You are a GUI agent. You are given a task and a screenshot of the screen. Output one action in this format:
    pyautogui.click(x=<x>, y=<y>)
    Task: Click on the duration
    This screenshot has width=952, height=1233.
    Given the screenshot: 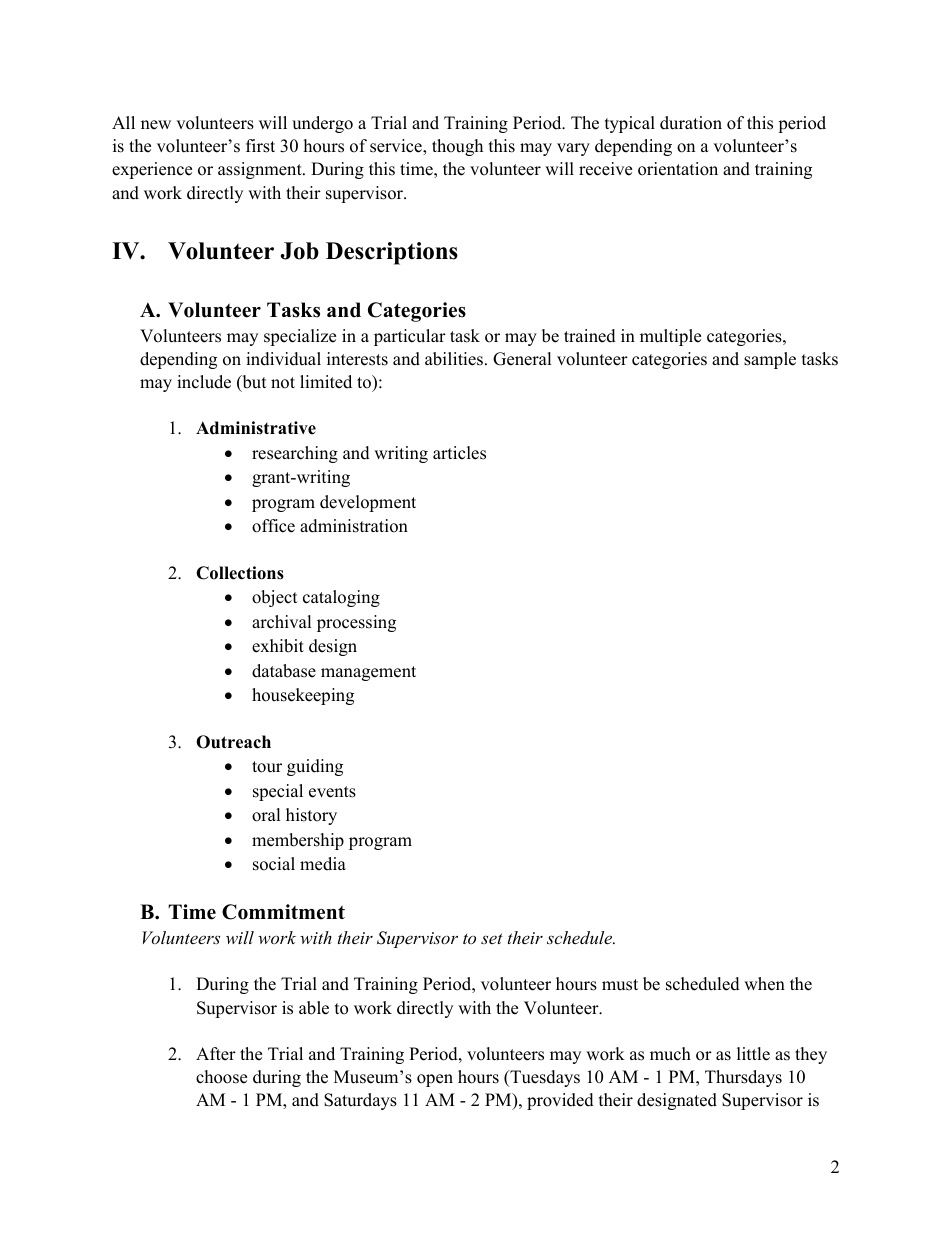 What is the action you would take?
    pyautogui.click(x=691, y=123)
